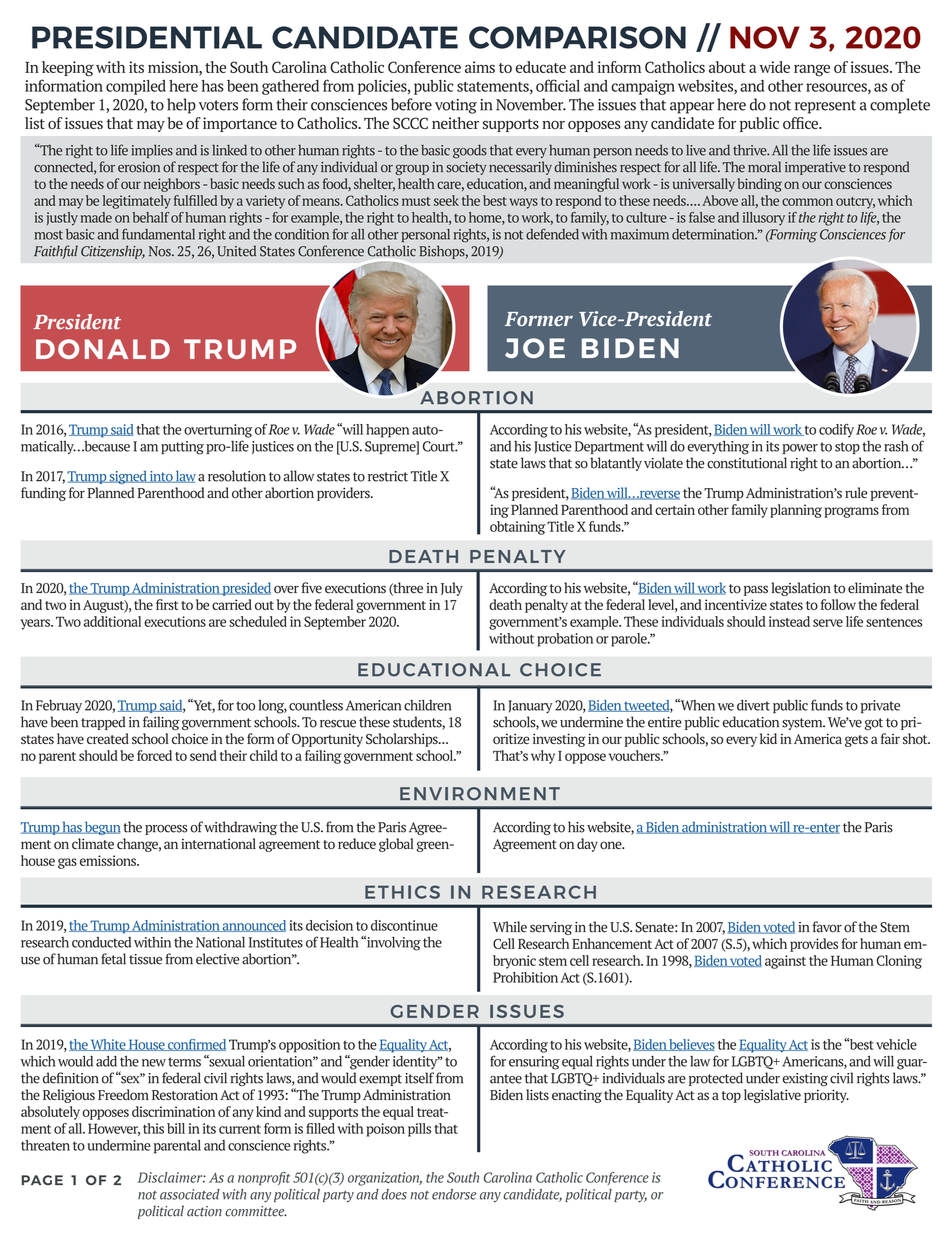 The height and width of the screenshot is (1233, 952). I want to click on codify, so click(836, 431).
